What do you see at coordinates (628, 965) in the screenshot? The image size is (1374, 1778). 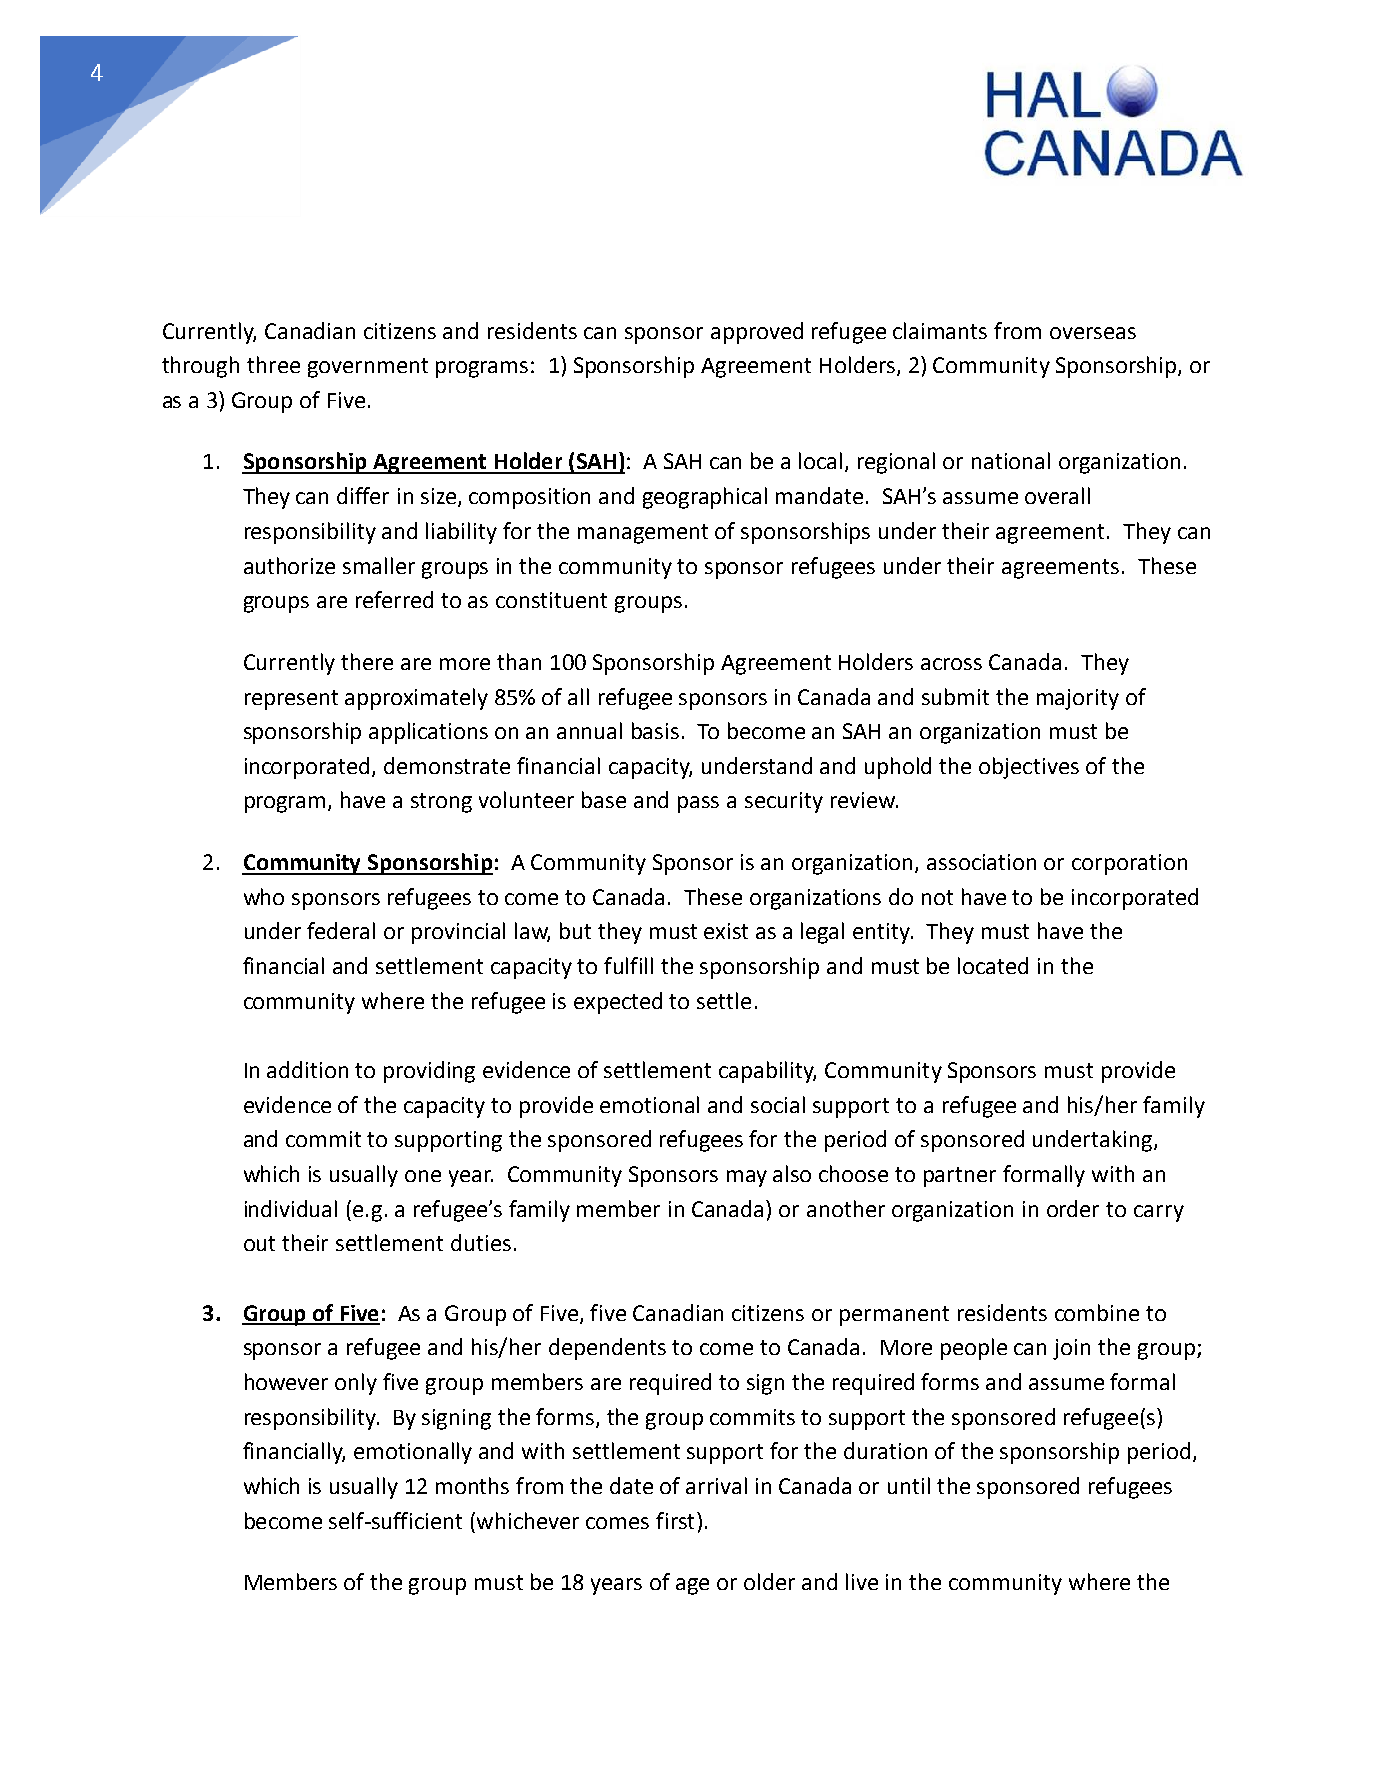 I see `fulfill` at bounding box center [628, 965].
